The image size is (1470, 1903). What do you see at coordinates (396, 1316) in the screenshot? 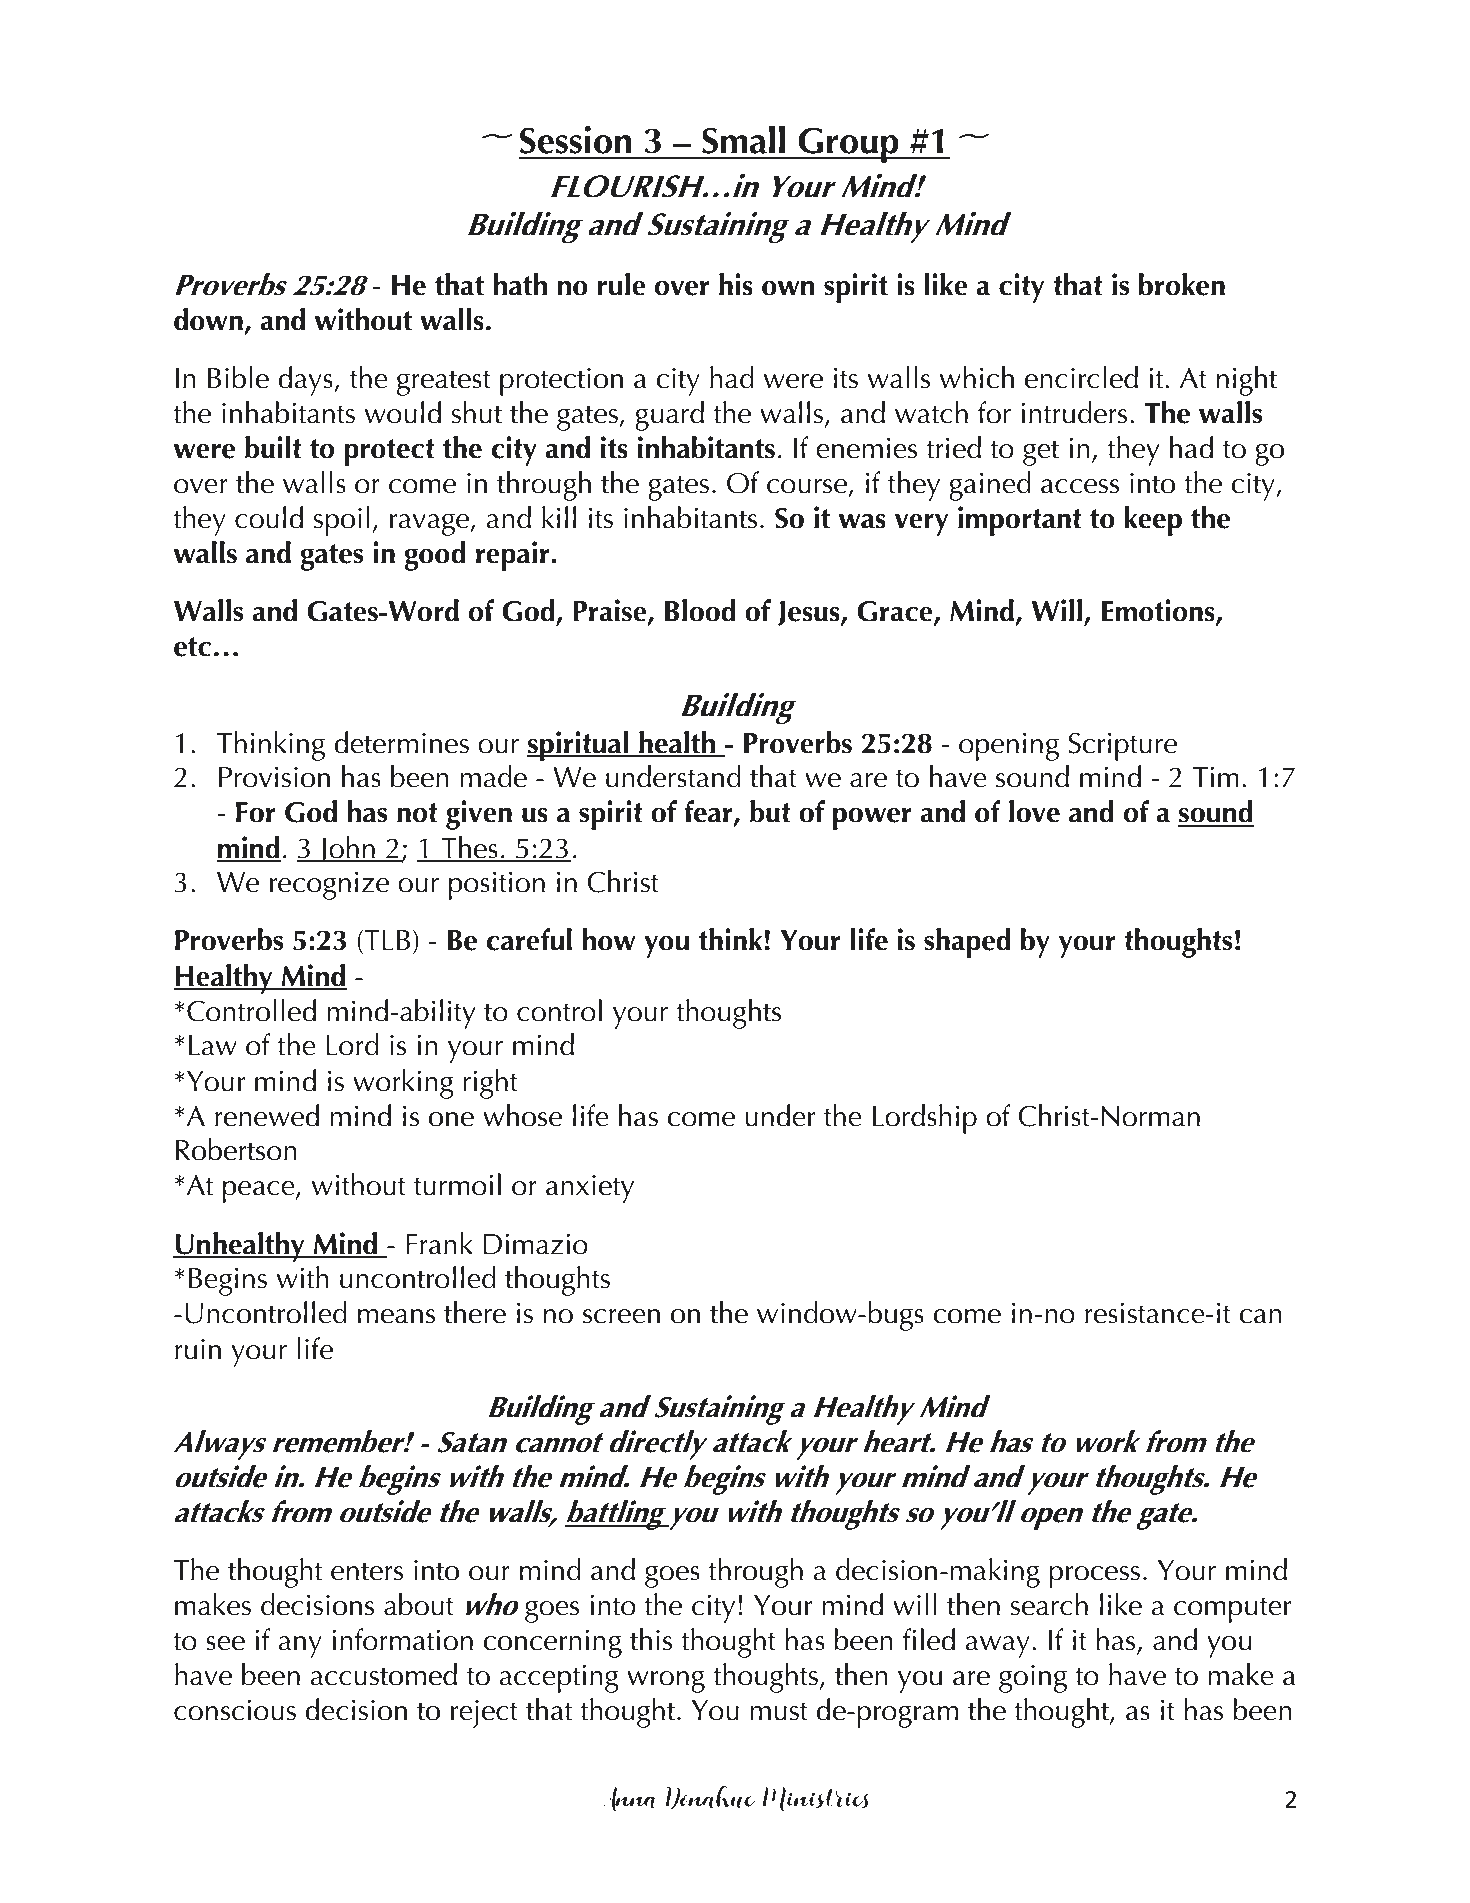
I see `means` at bounding box center [396, 1316].
